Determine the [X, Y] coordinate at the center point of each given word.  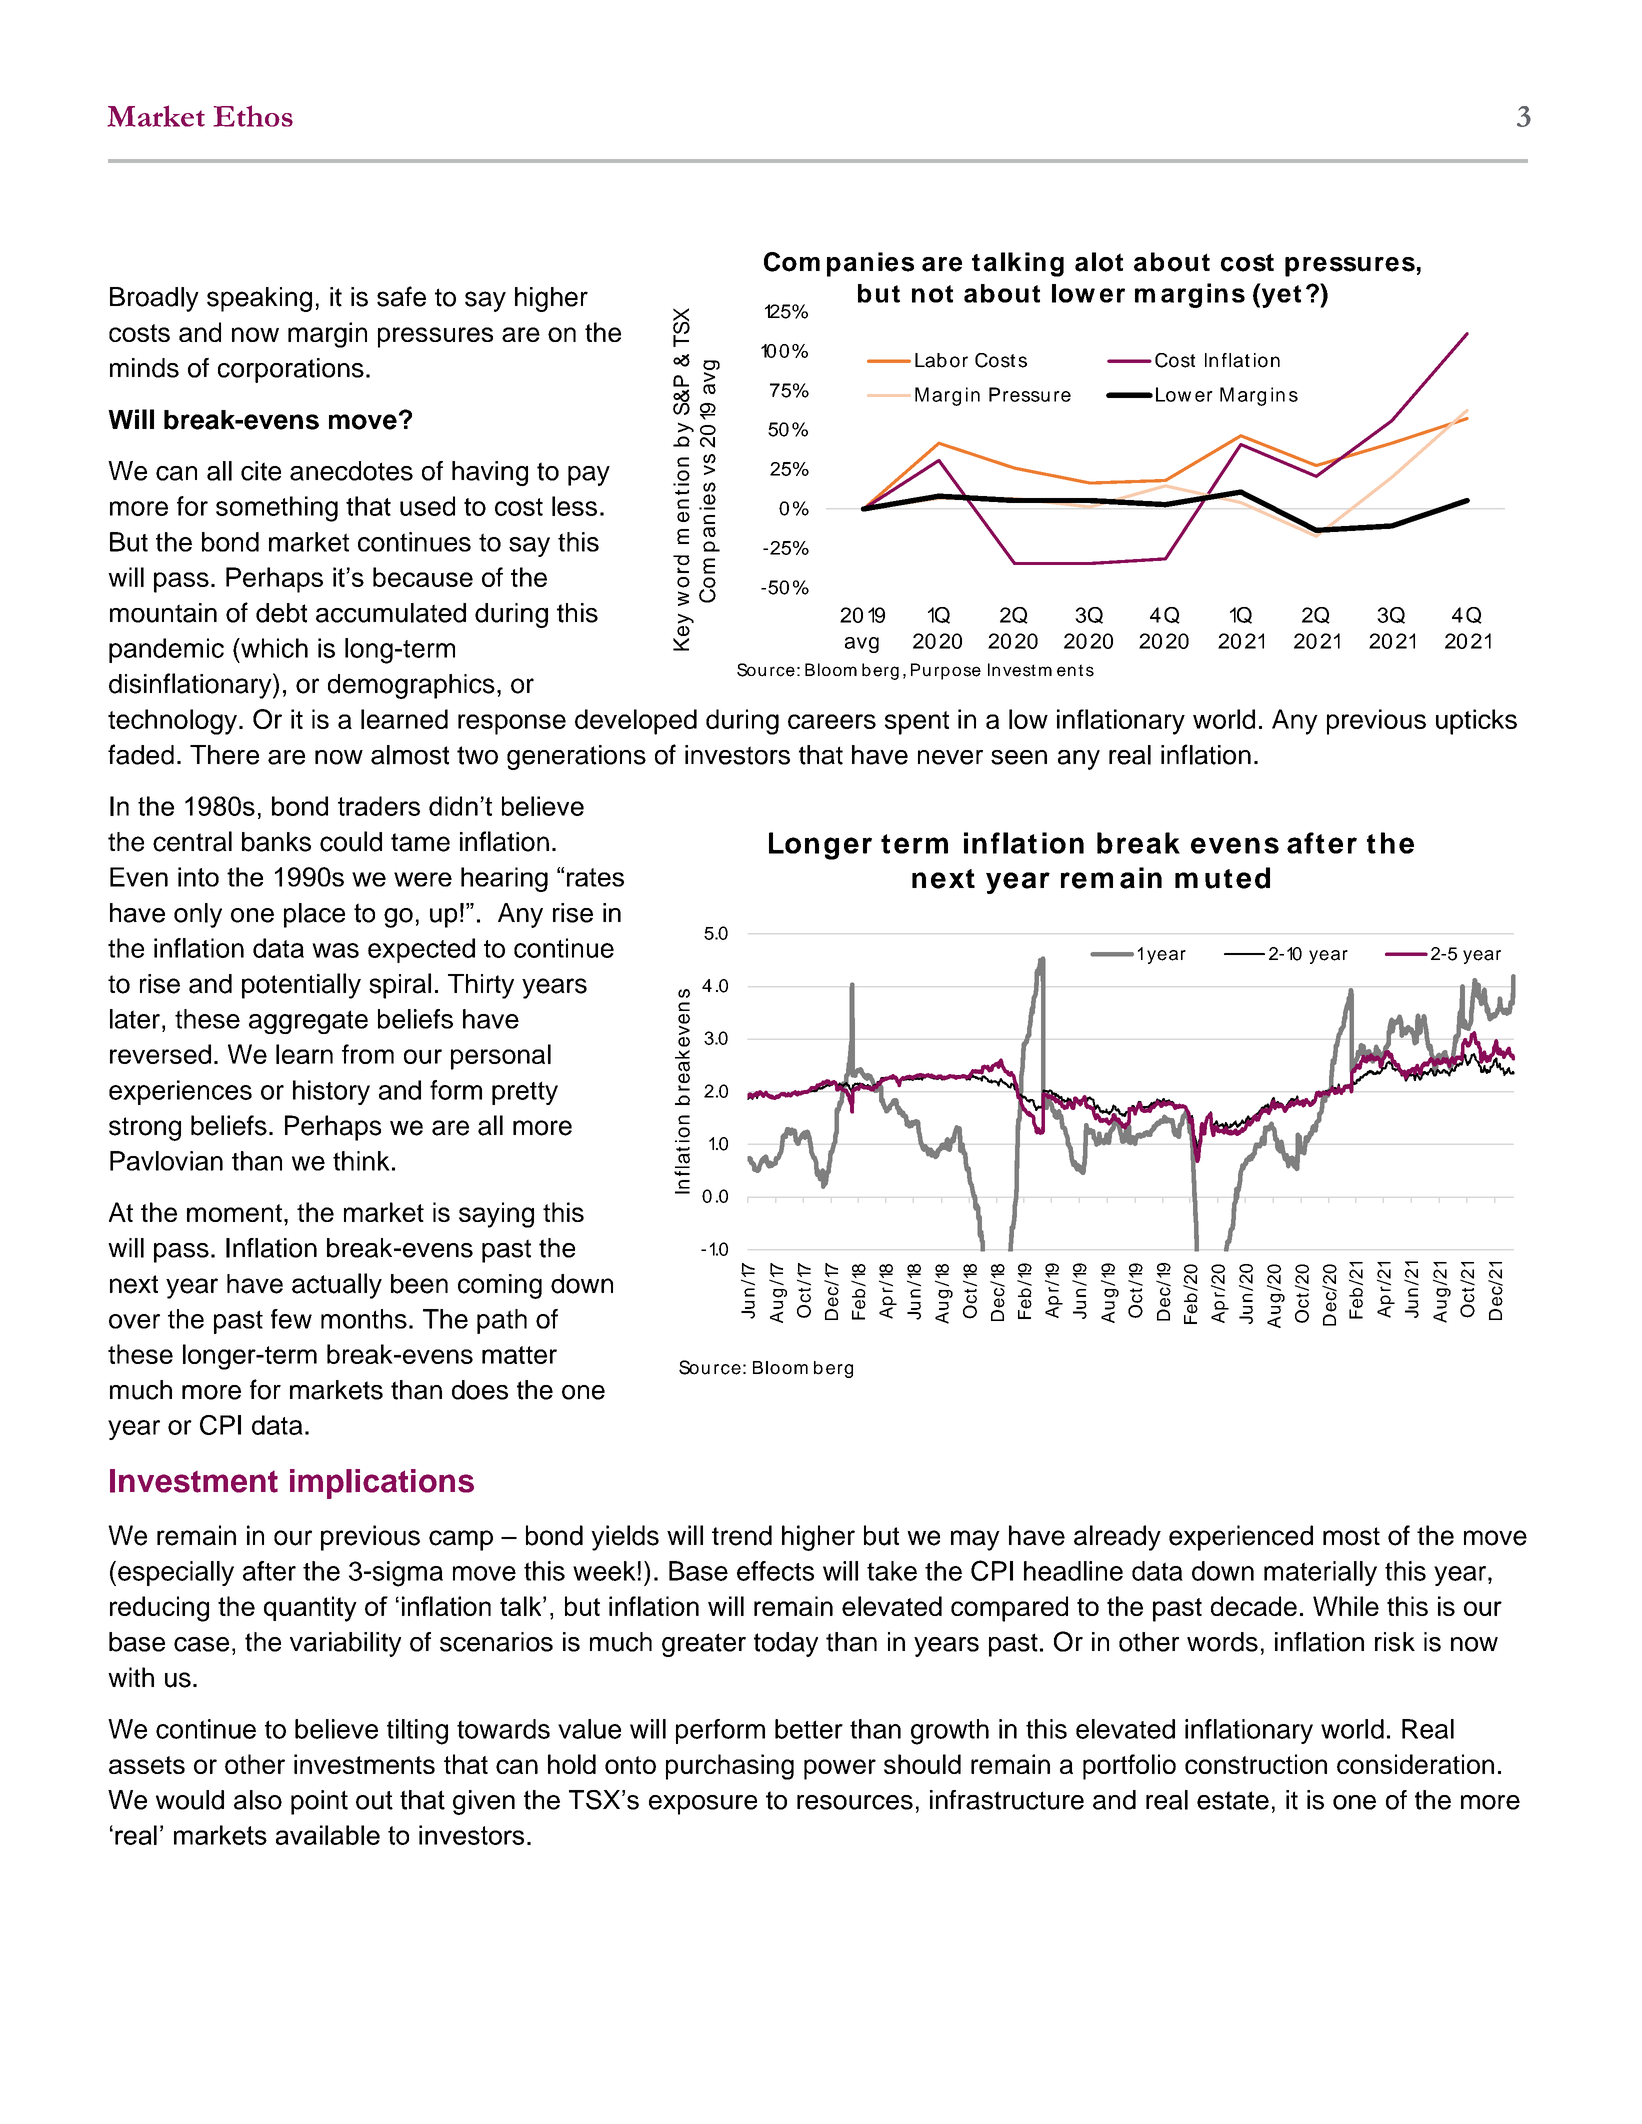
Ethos [253, 116]
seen [1019, 757]
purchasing [730, 1767]
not [932, 294]
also [258, 1800]
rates [595, 877]
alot [1099, 262]
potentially [301, 986]
